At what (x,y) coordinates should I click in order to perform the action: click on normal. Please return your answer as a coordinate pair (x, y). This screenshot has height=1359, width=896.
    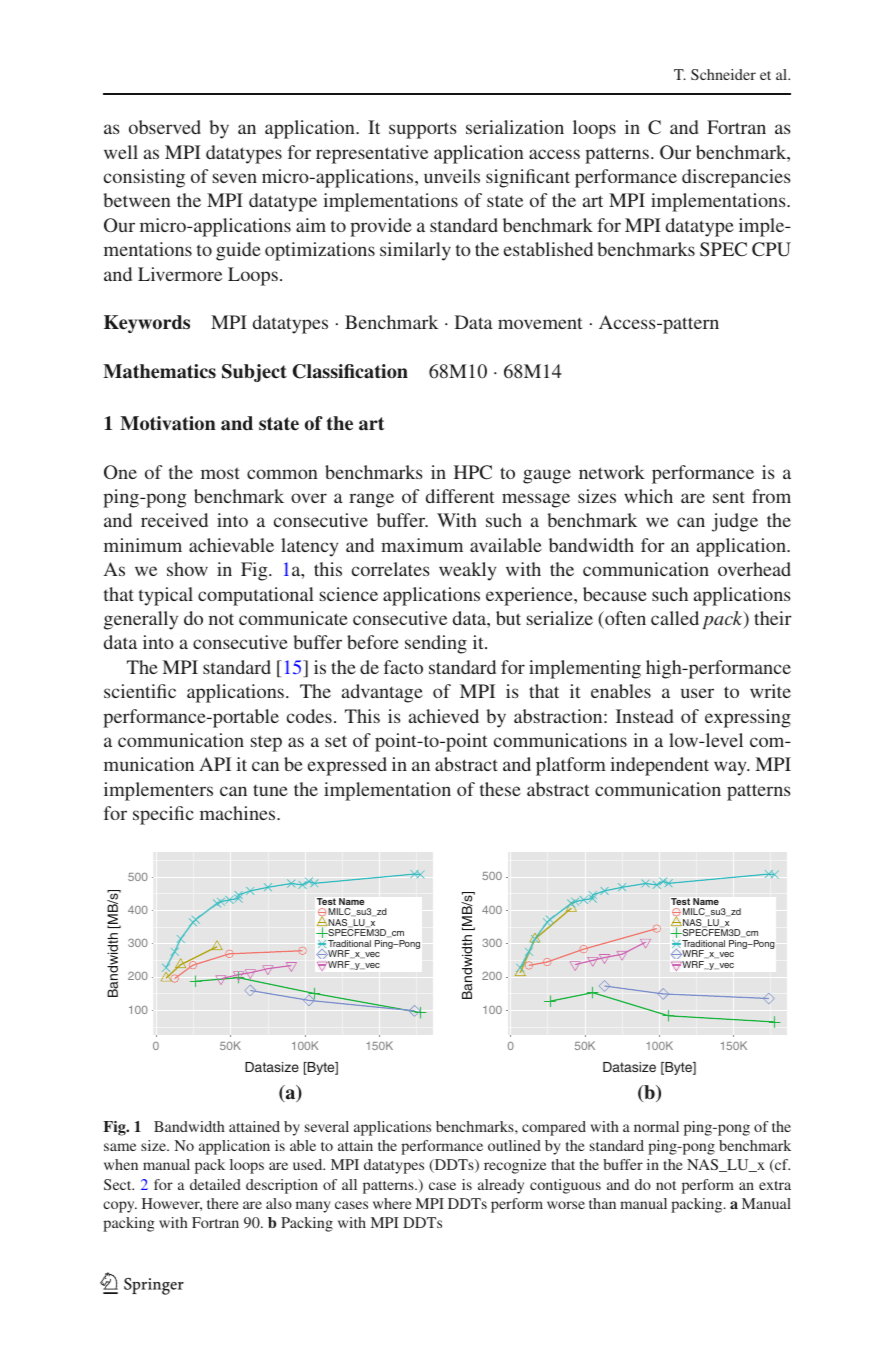
    Looking at the image, I should click on (656, 1126).
